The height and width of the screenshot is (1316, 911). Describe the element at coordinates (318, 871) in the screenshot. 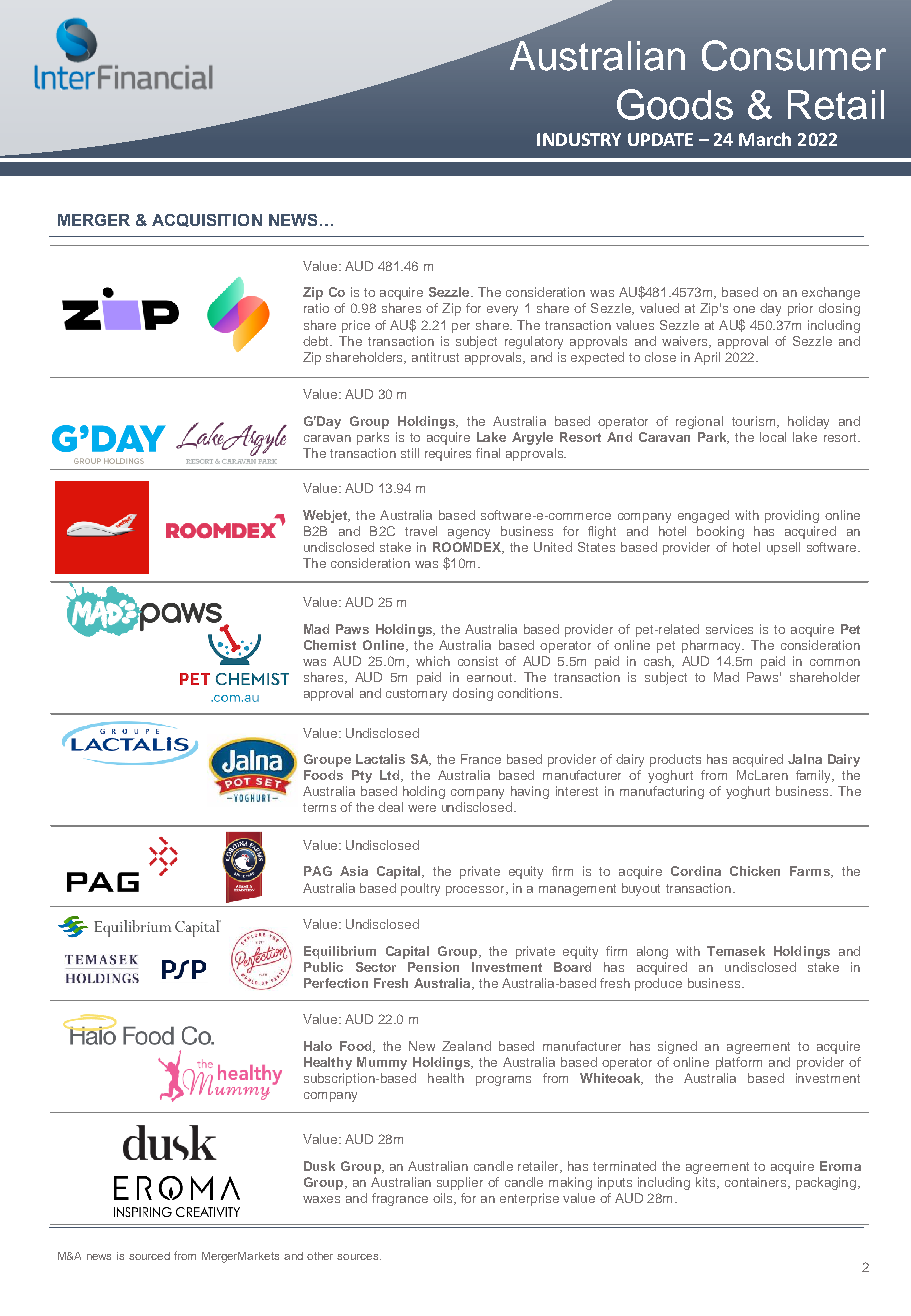

I see `PAG` at that location.
